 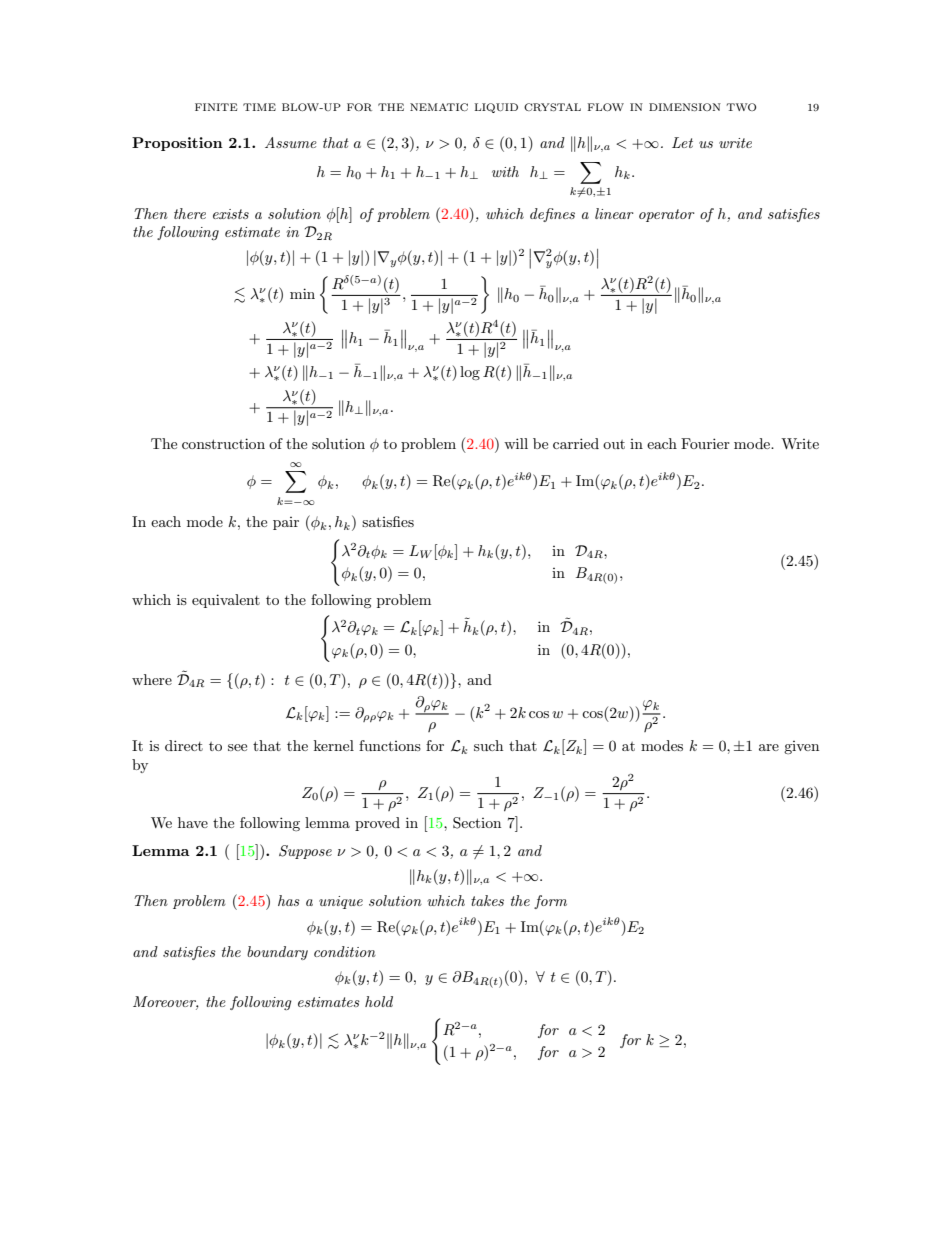 I want to click on Fourier, so click(x=705, y=443).
